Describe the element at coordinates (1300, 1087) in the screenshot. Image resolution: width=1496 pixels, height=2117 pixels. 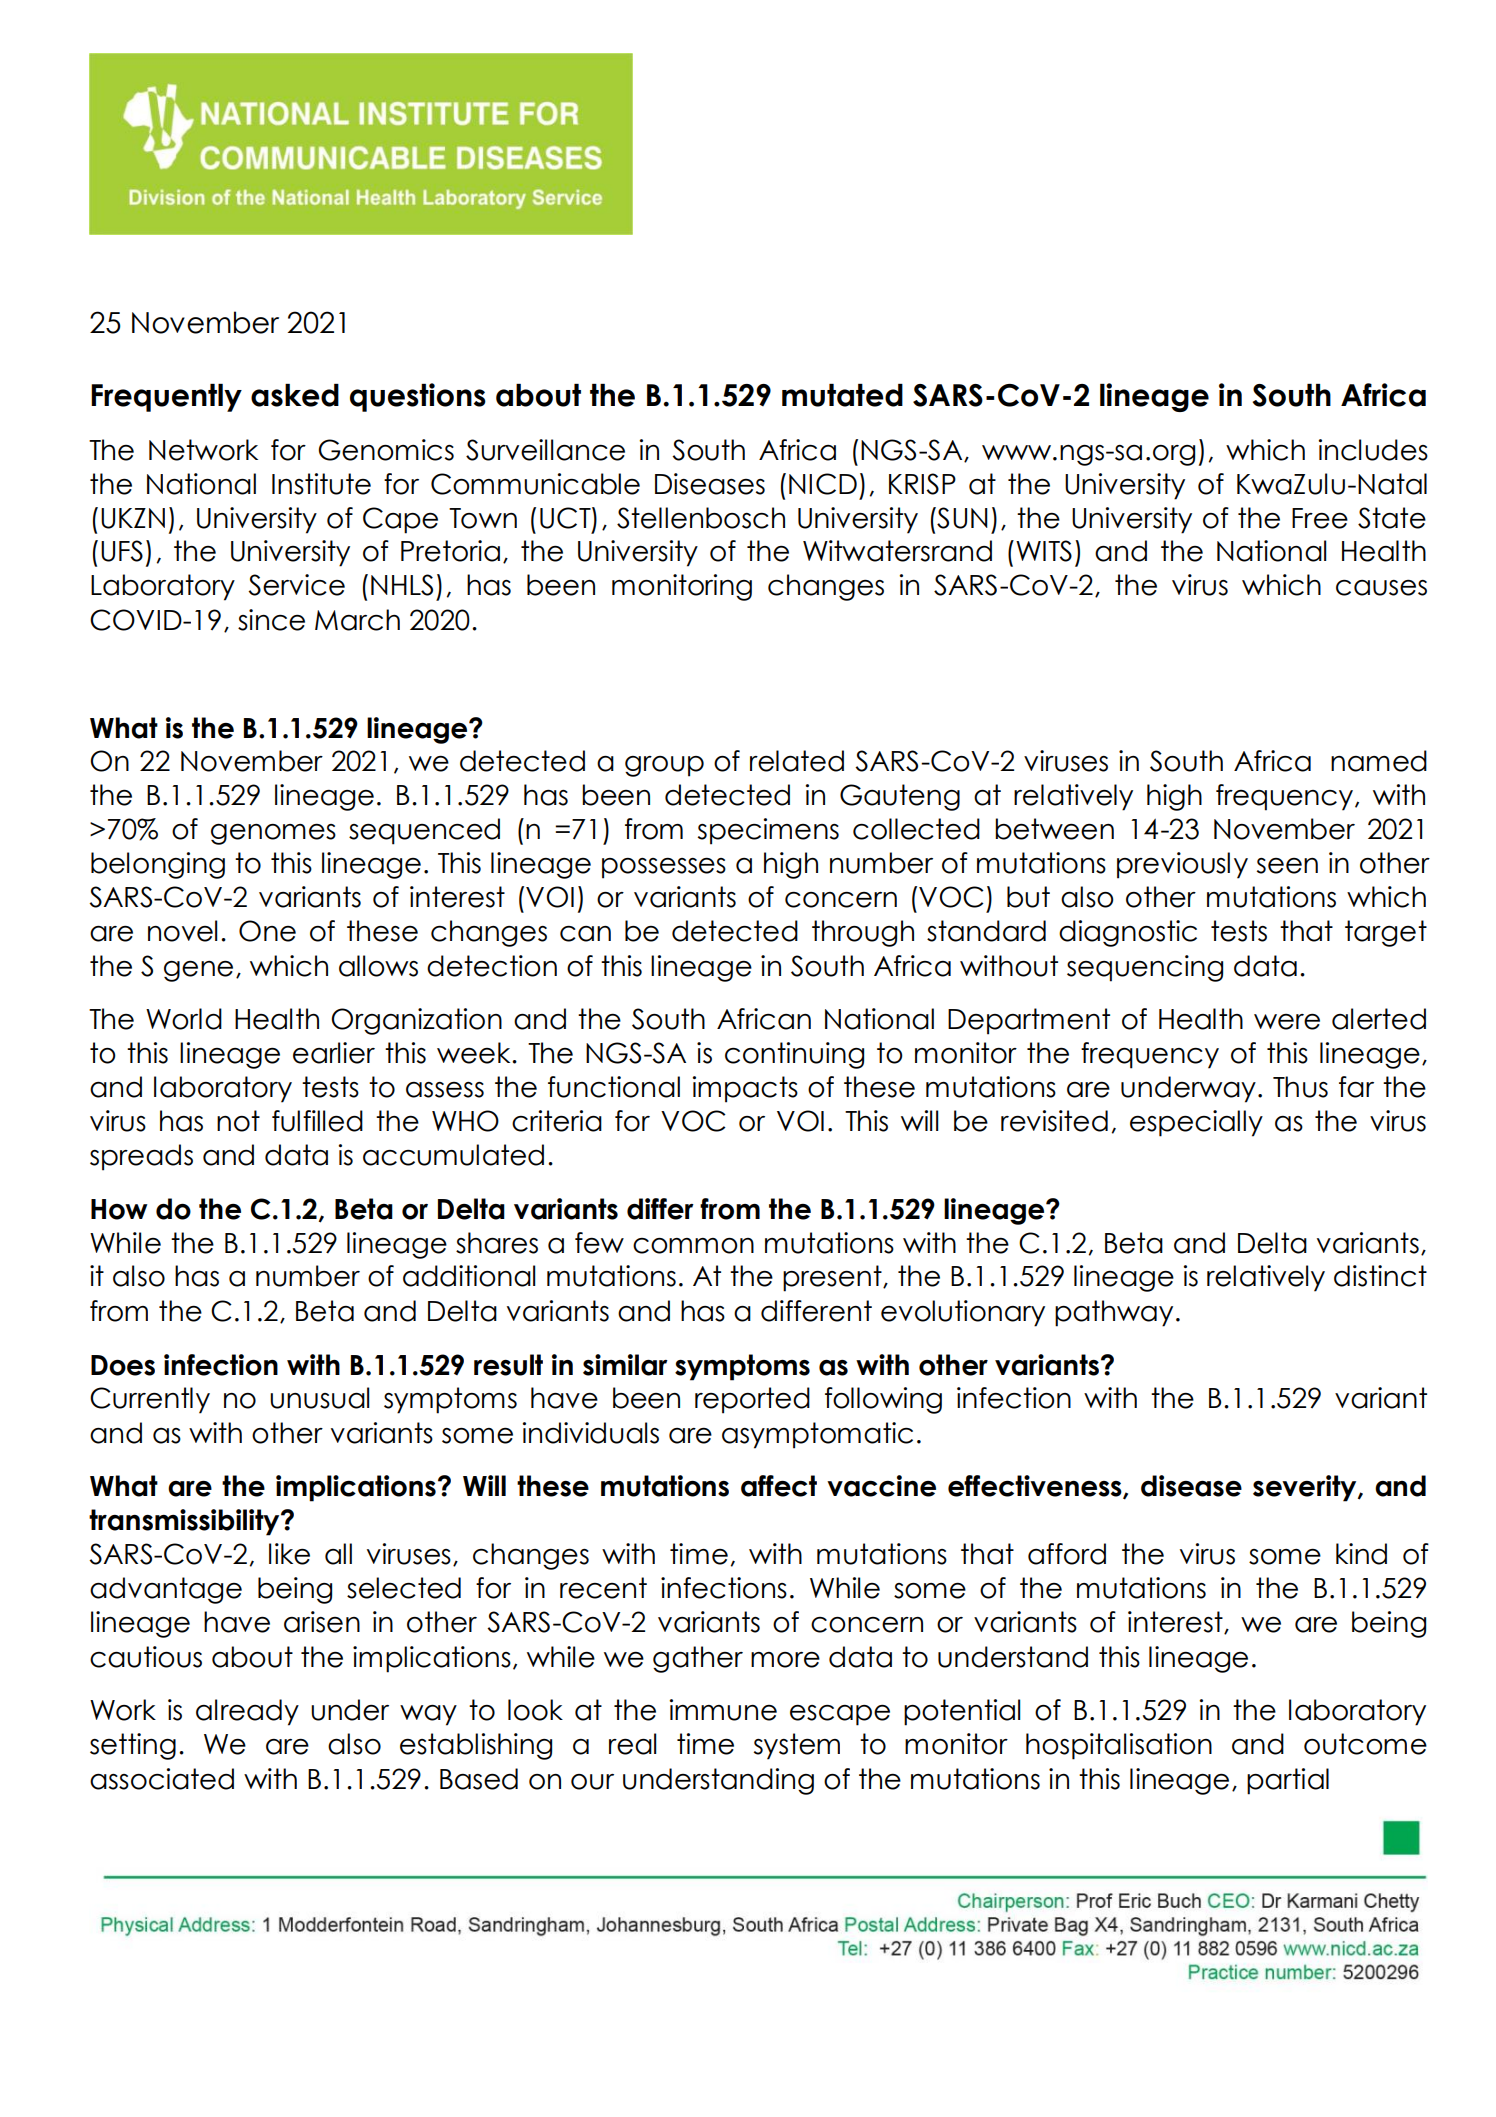
I see `Thus` at that location.
